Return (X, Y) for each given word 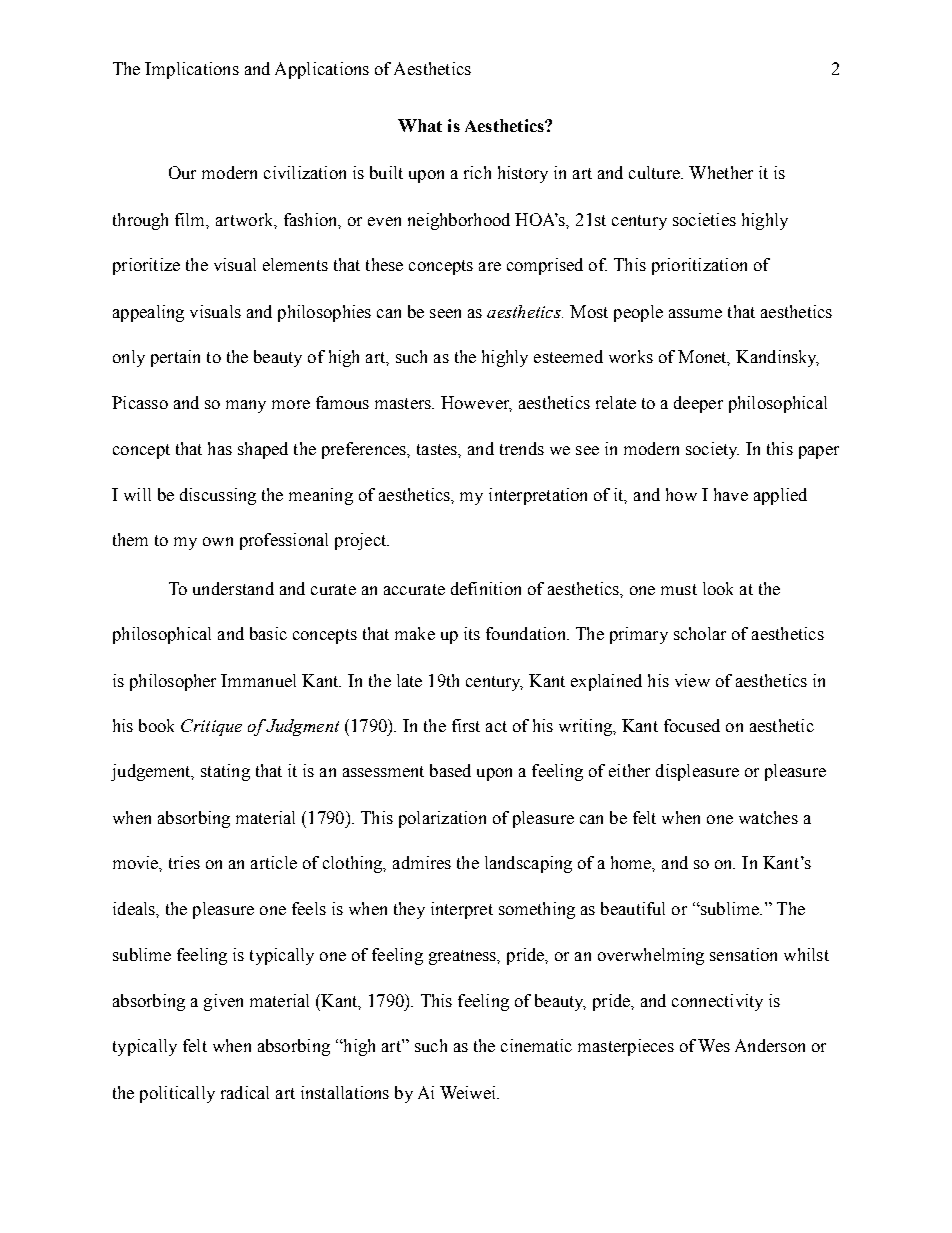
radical (245, 1092)
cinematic (536, 1045)
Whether (721, 172)
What (420, 125)
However (476, 404)
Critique (211, 727)
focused (692, 725)
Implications (192, 70)
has (220, 448)
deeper (698, 404)
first (466, 725)
